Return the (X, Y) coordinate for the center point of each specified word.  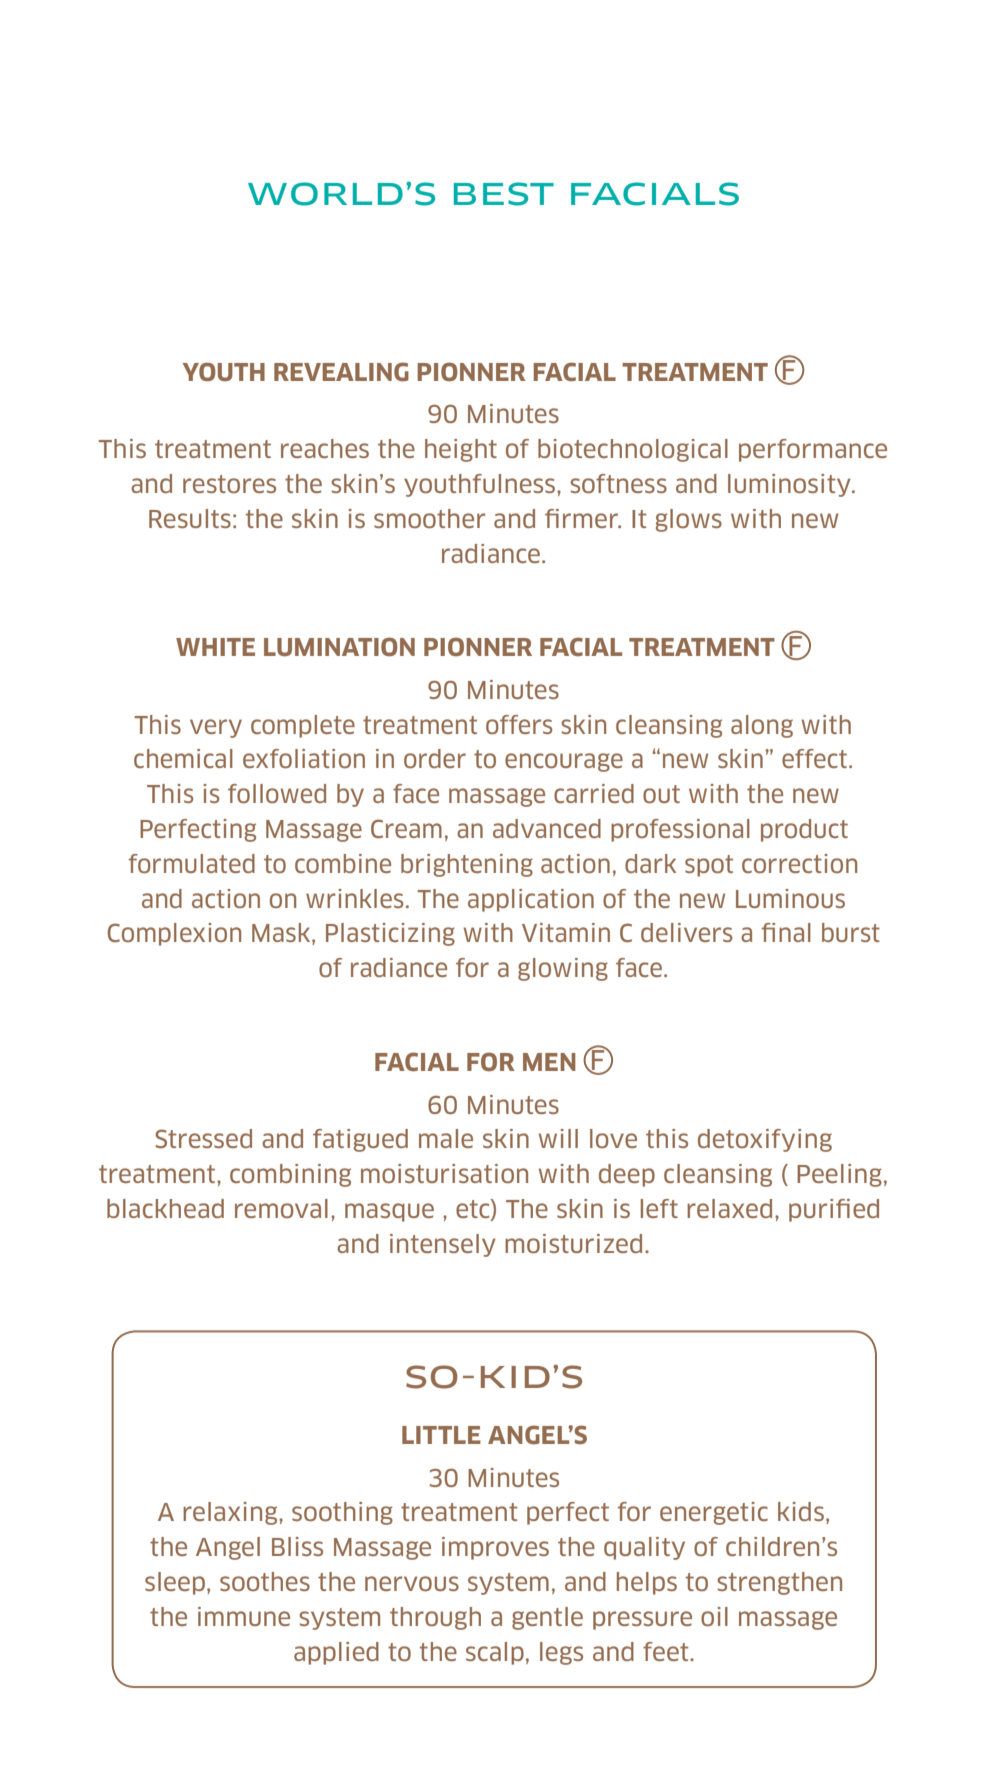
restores (229, 484)
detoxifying (765, 1140)
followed (277, 793)
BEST (504, 194)
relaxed (729, 1208)
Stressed (203, 1138)
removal (281, 1208)
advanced (547, 828)
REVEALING (341, 372)
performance (813, 450)
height (461, 450)
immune (244, 1616)
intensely (443, 1245)
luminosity (790, 485)
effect (814, 758)
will (558, 1138)
